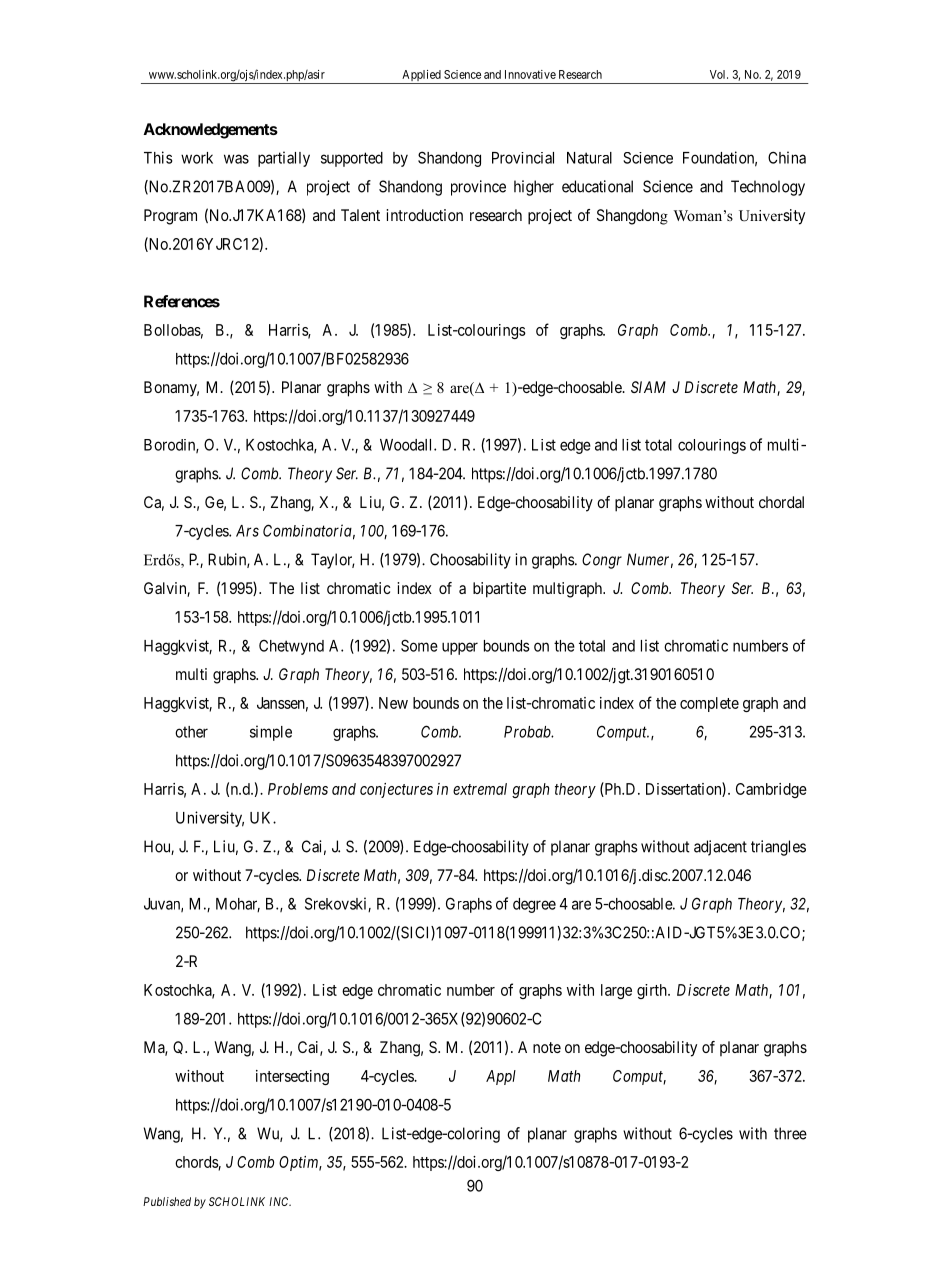 The image size is (949, 1288). Describe the element at coordinates (787, 157) in the image. I see `China` at that location.
